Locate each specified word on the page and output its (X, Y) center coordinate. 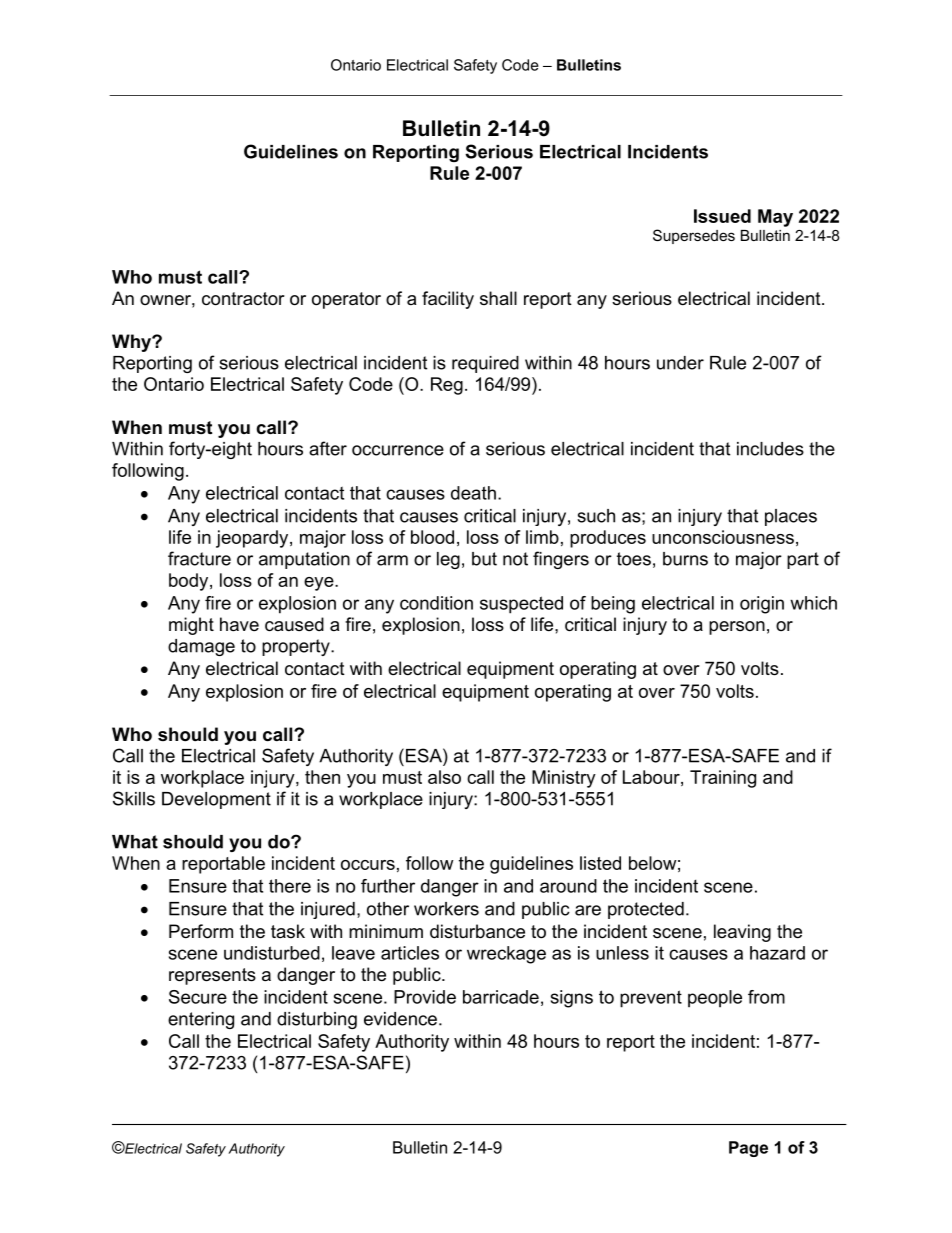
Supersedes (694, 236)
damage (201, 647)
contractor (243, 299)
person (737, 628)
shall (498, 298)
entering (201, 1020)
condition (436, 603)
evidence (400, 1019)
